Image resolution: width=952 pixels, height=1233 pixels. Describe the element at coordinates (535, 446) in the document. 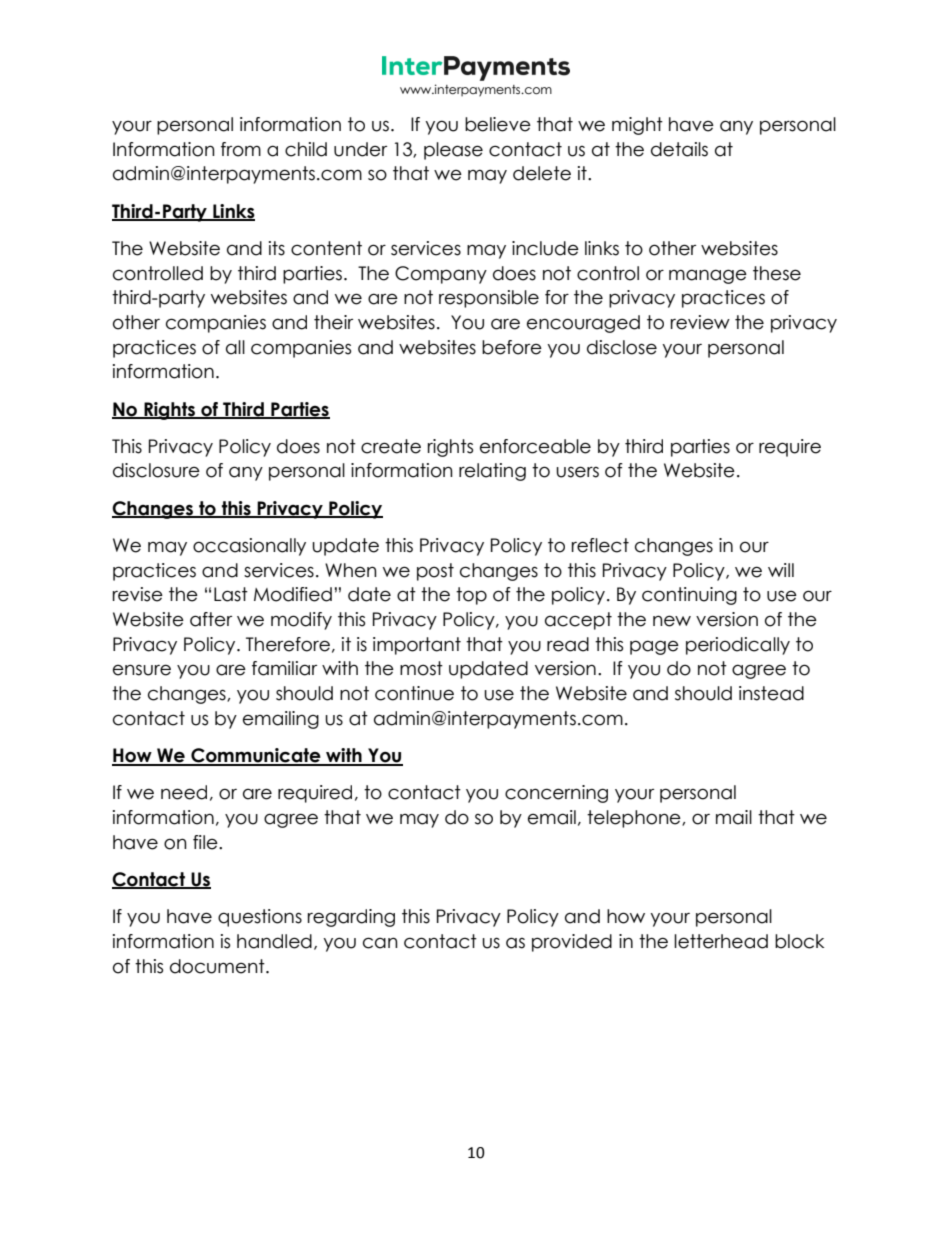

I see `enforceable` at that location.
